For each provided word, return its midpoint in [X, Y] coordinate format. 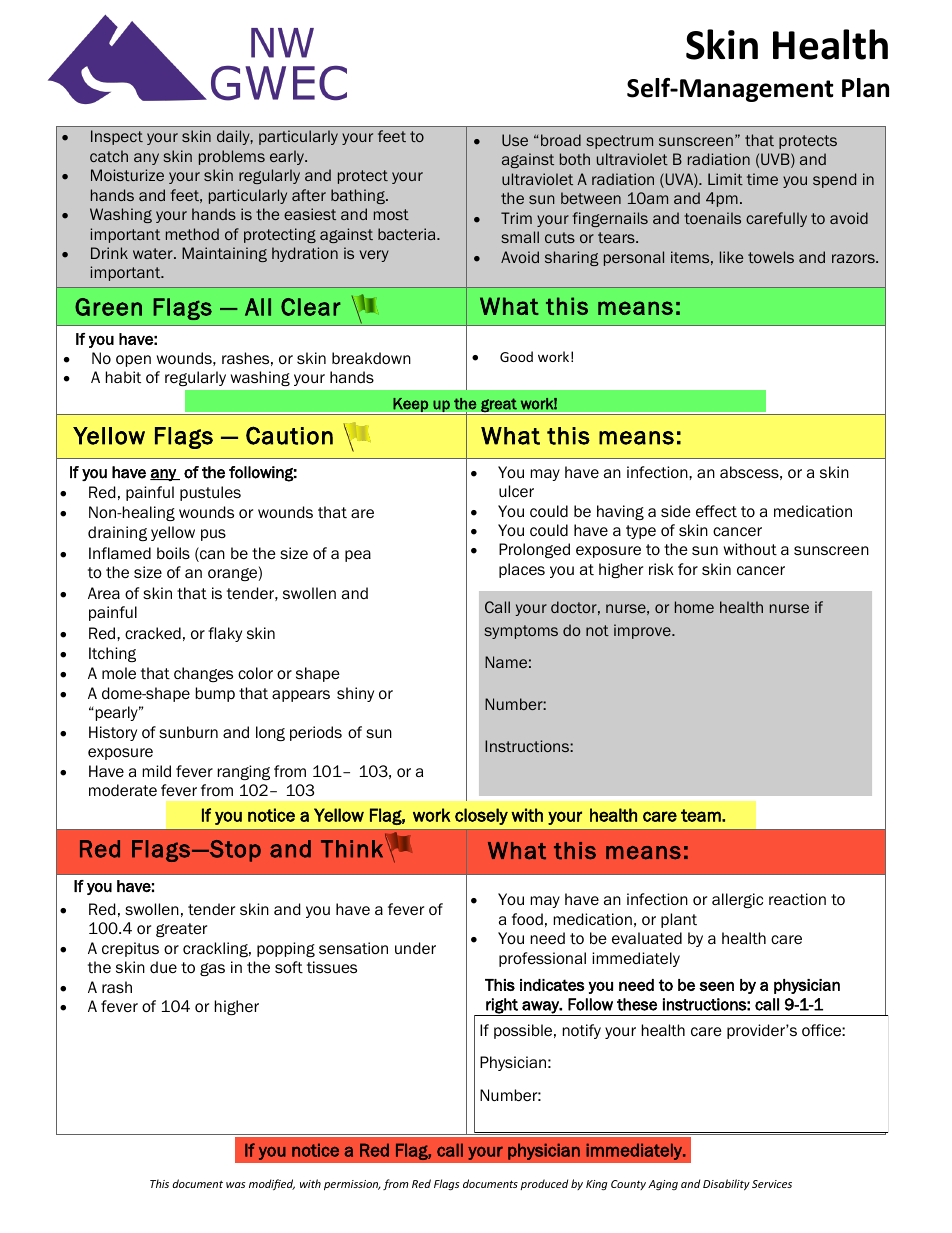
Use [515, 140]
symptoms [521, 632]
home [694, 607]
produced [544, 1184]
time [762, 179]
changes [203, 674]
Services [772, 1184]
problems [232, 157]
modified [272, 1184]
